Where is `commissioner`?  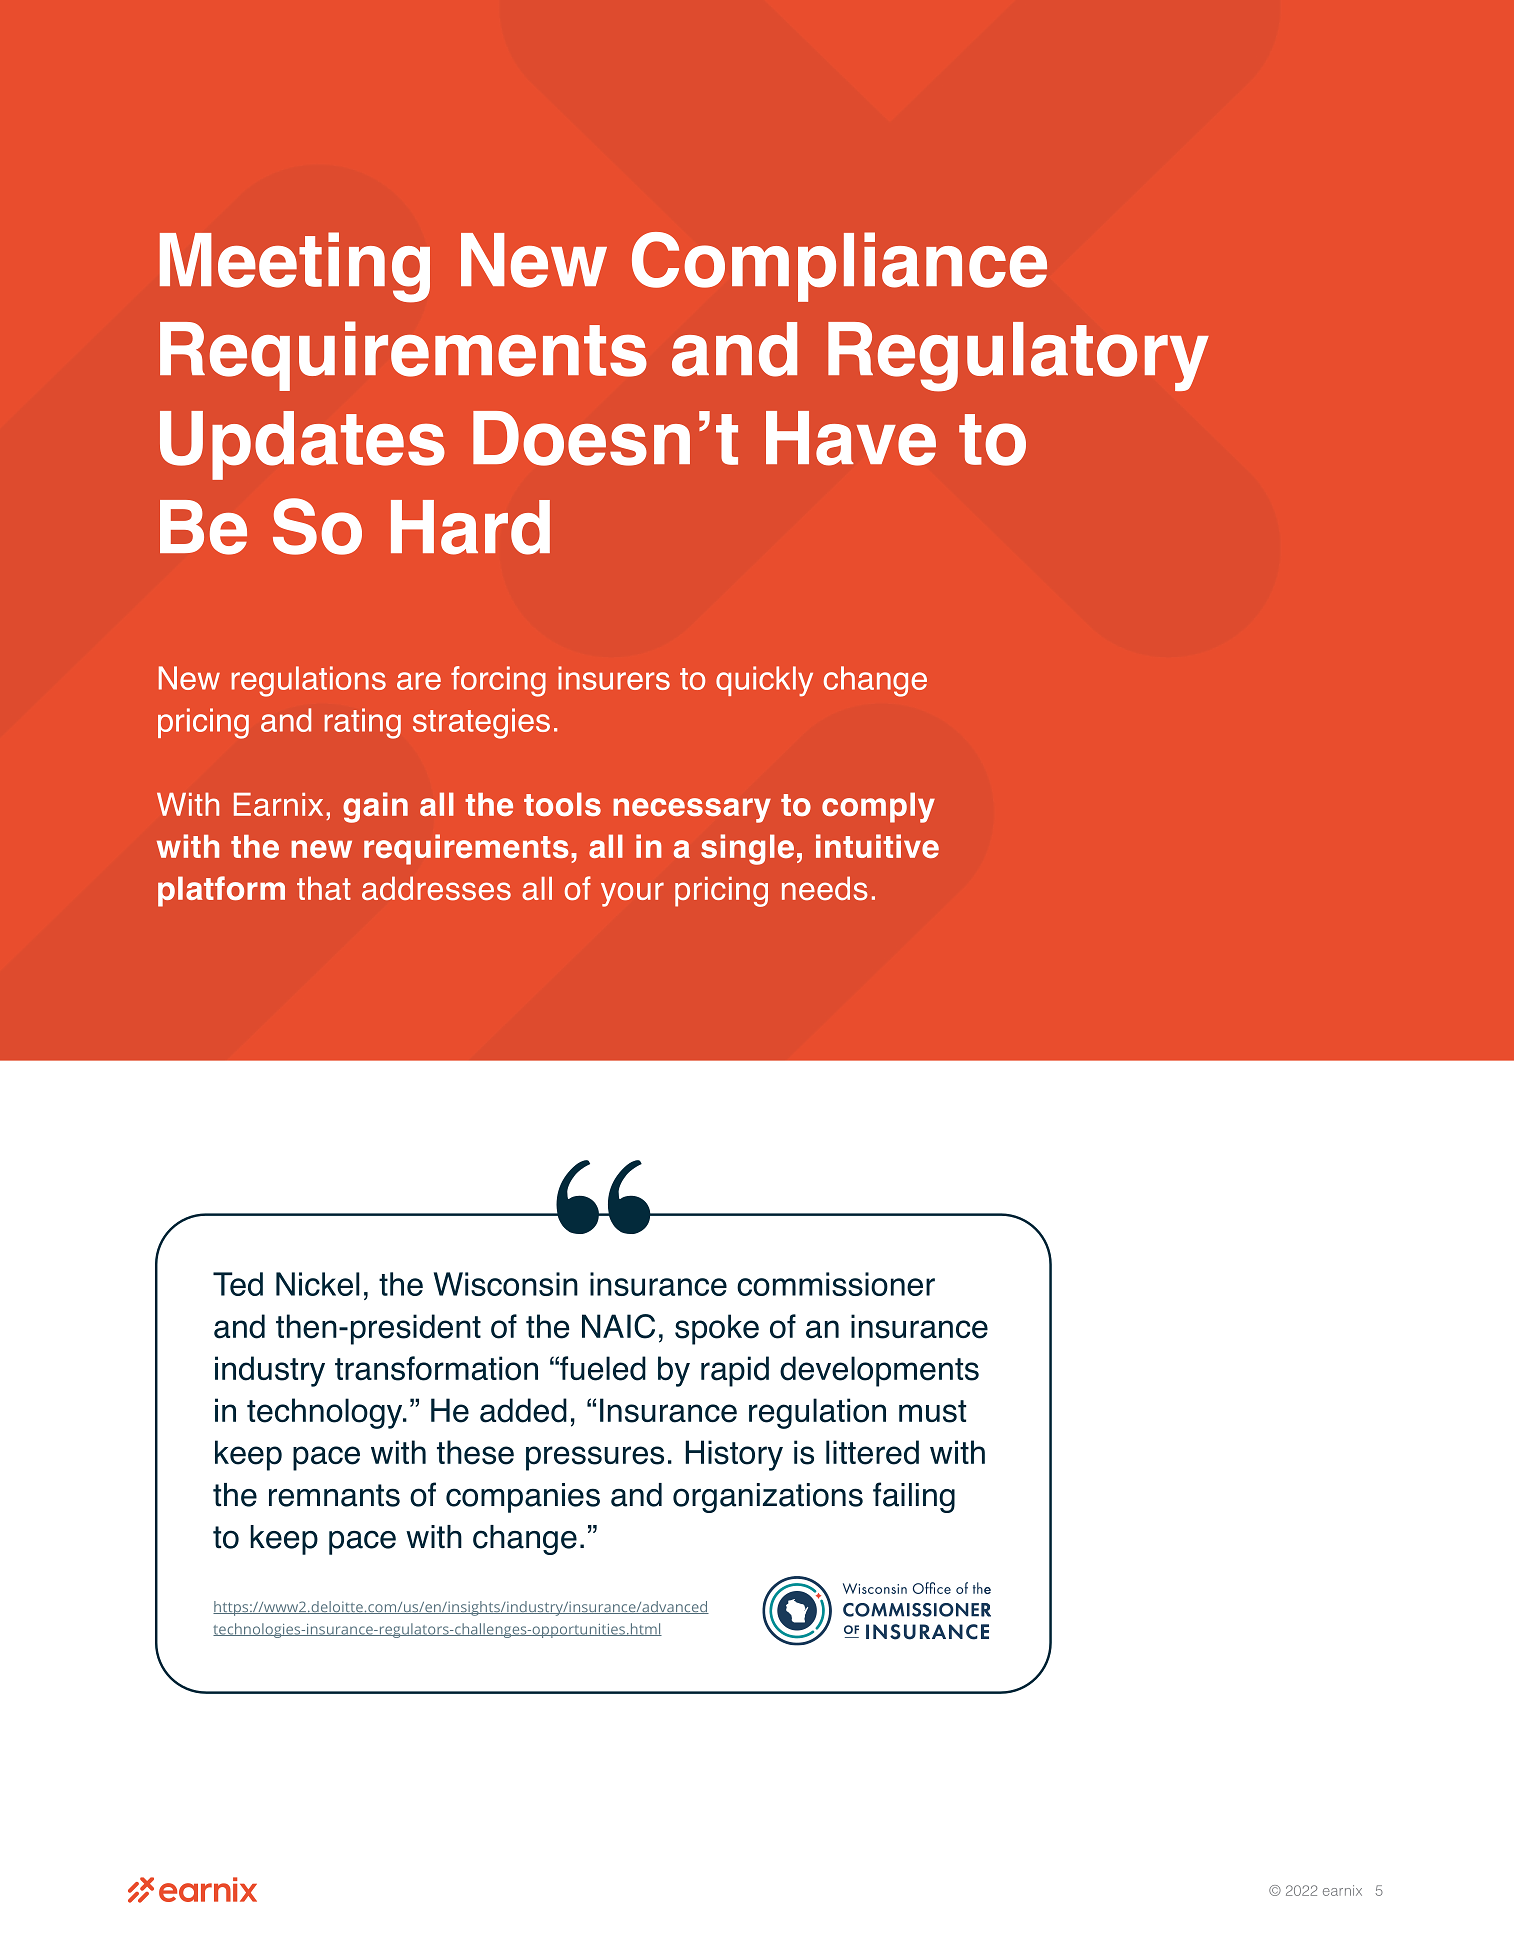
commissioner is located at coordinates (836, 1284).
